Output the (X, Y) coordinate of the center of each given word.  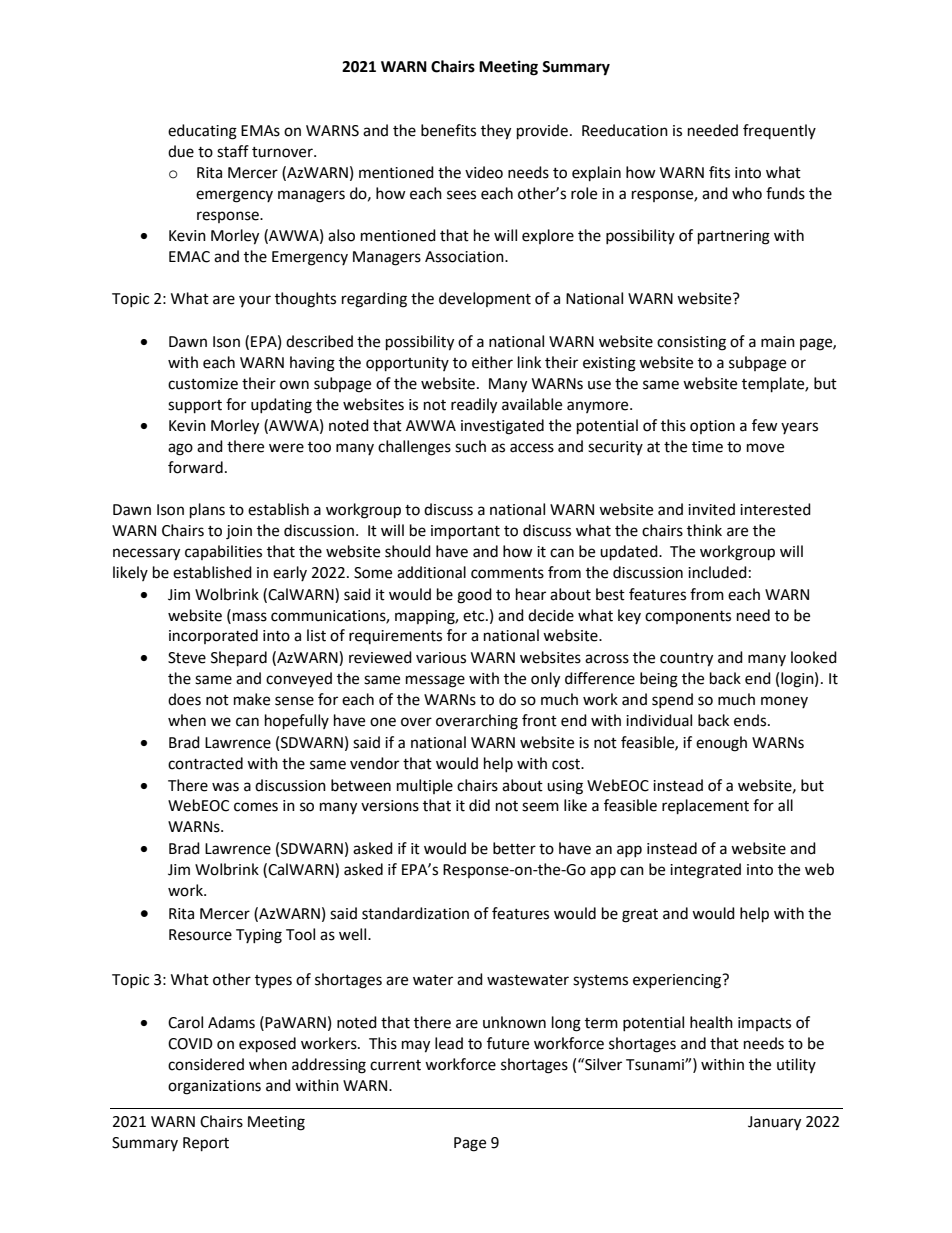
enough (721, 744)
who (747, 193)
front (539, 720)
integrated (705, 871)
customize (203, 384)
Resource (200, 935)
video (484, 172)
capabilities (223, 552)
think (704, 530)
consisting (691, 343)
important (465, 532)
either (492, 362)
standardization (415, 913)
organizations (214, 1087)
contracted (205, 763)
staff (233, 151)
